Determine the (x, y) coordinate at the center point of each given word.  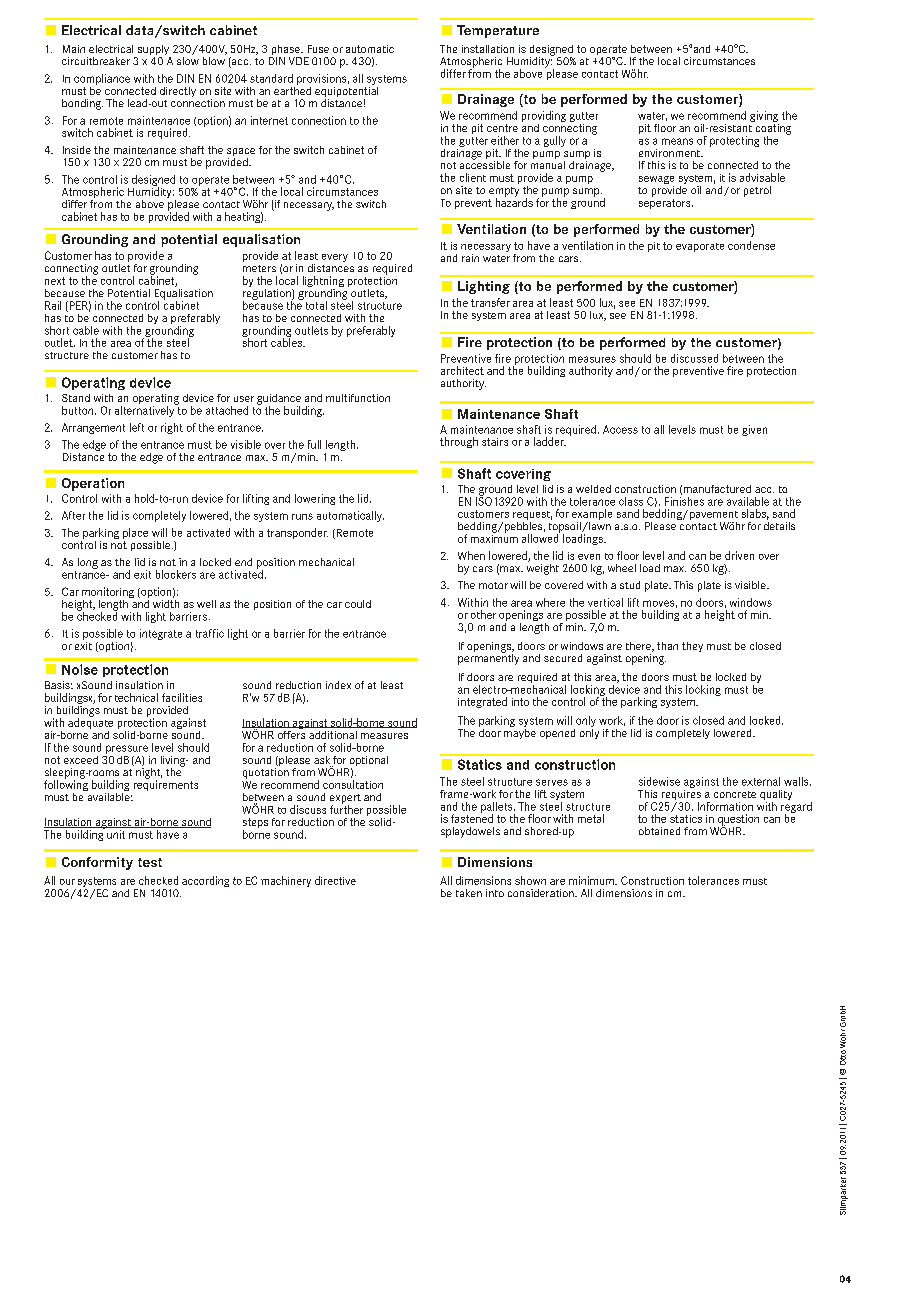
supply (153, 51)
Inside (77, 150)
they (692, 647)
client (473, 177)
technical (136, 697)
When (471, 555)
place (135, 535)
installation (488, 49)
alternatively (145, 410)
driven (739, 555)
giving (764, 118)
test (150, 862)
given (754, 430)
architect (462, 370)
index (338, 685)
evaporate (700, 247)
